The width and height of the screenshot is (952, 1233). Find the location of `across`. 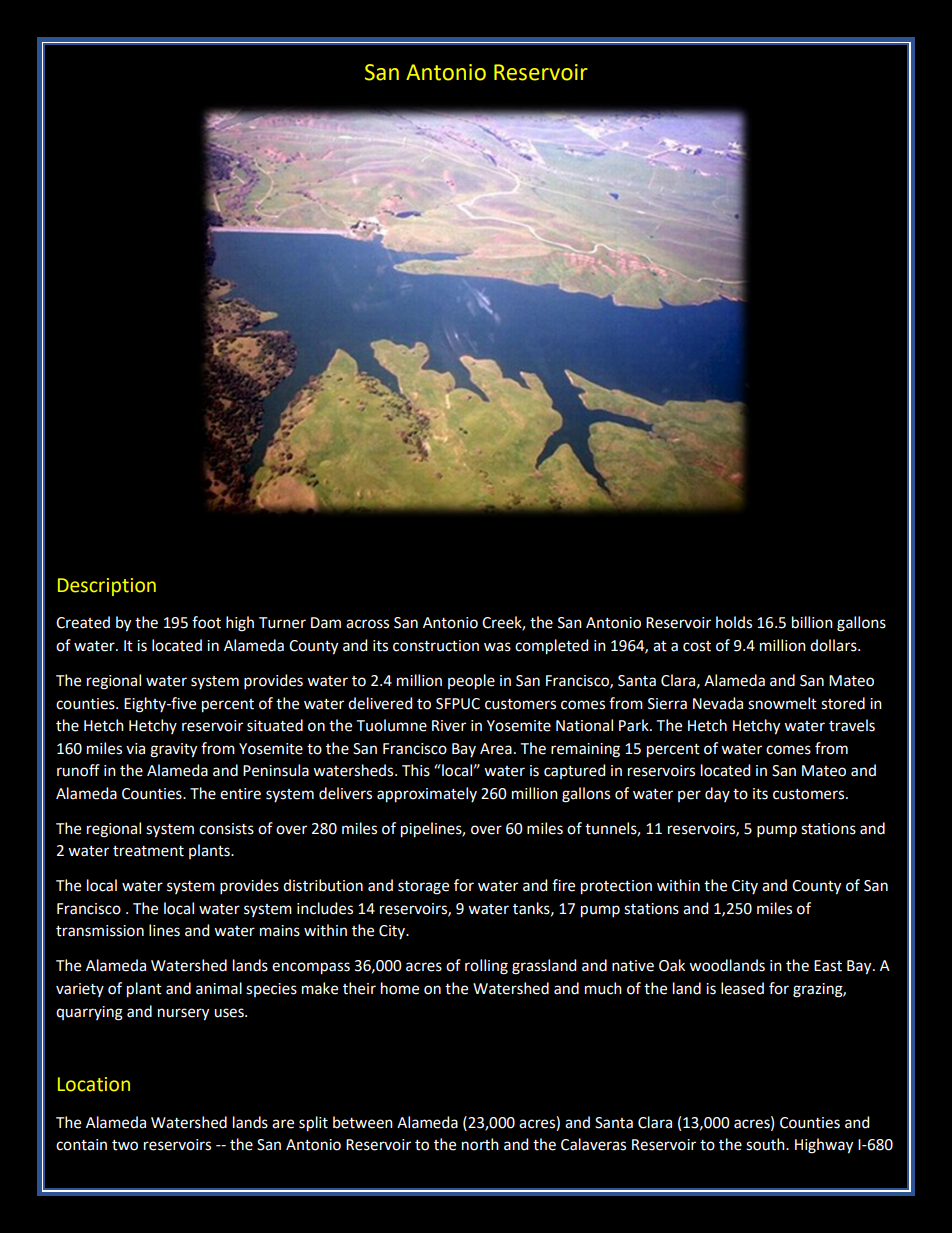

across is located at coordinates (367, 624).
